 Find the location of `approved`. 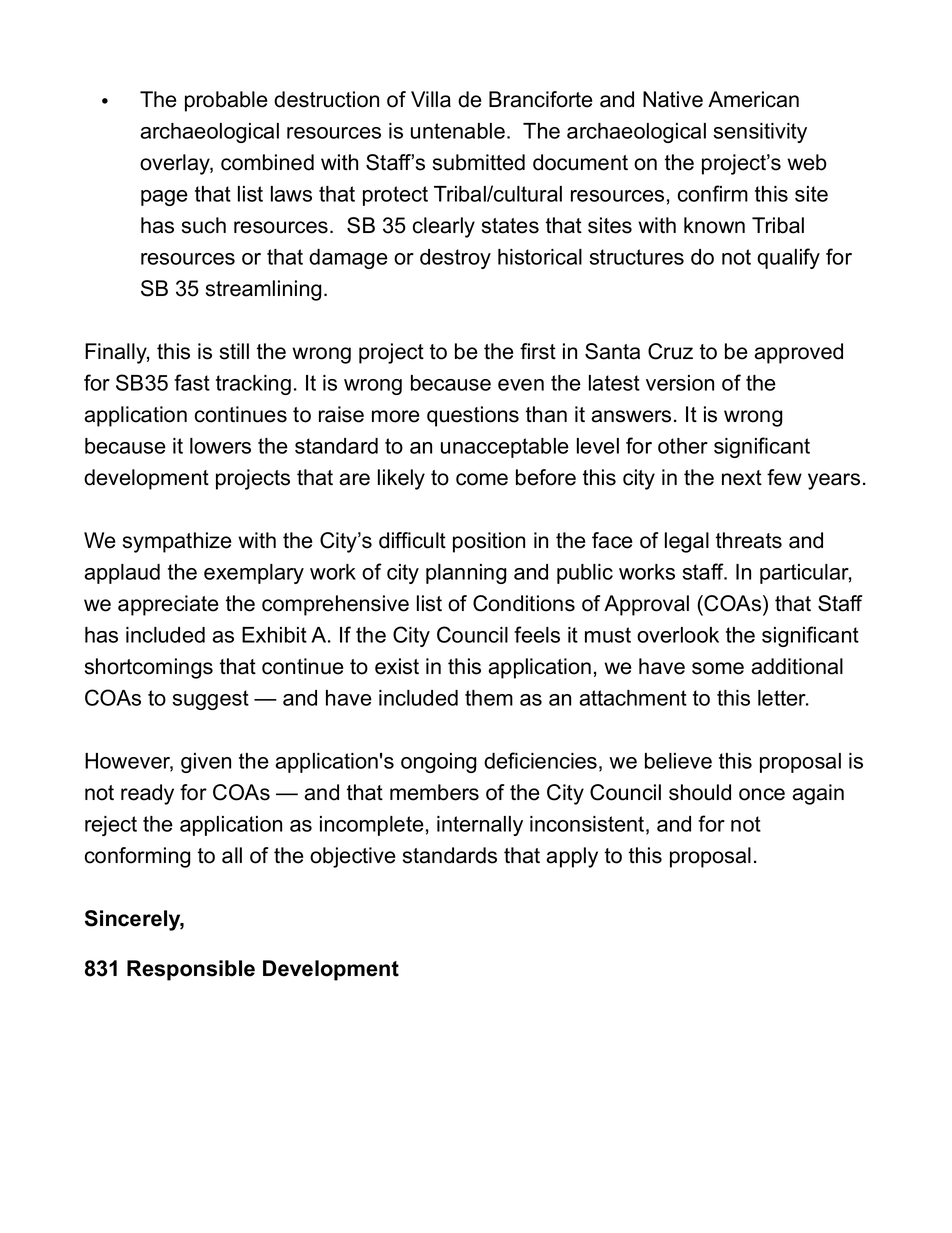

approved is located at coordinates (798, 353).
